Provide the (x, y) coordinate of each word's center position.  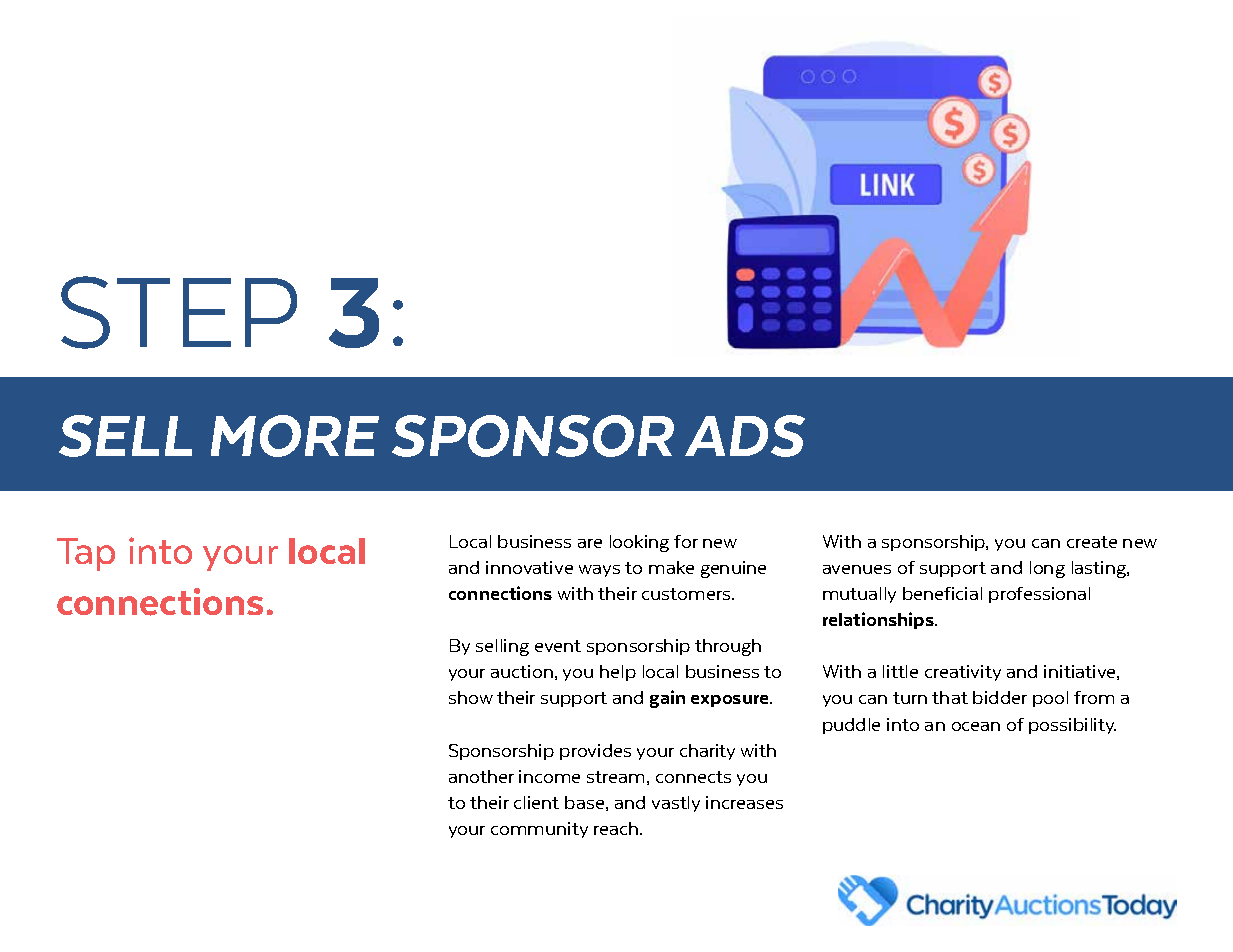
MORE (295, 436)
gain (667, 699)
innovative (529, 567)
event (558, 646)
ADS (745, 436)
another (481, 776)
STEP (179, 312)
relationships (879, 620)
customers (687, 594)
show (471, 697)
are (590, 543)
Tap (86, 554)
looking (639, 543)
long (1047, 569)
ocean (976, 726)
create (1092, 542)
